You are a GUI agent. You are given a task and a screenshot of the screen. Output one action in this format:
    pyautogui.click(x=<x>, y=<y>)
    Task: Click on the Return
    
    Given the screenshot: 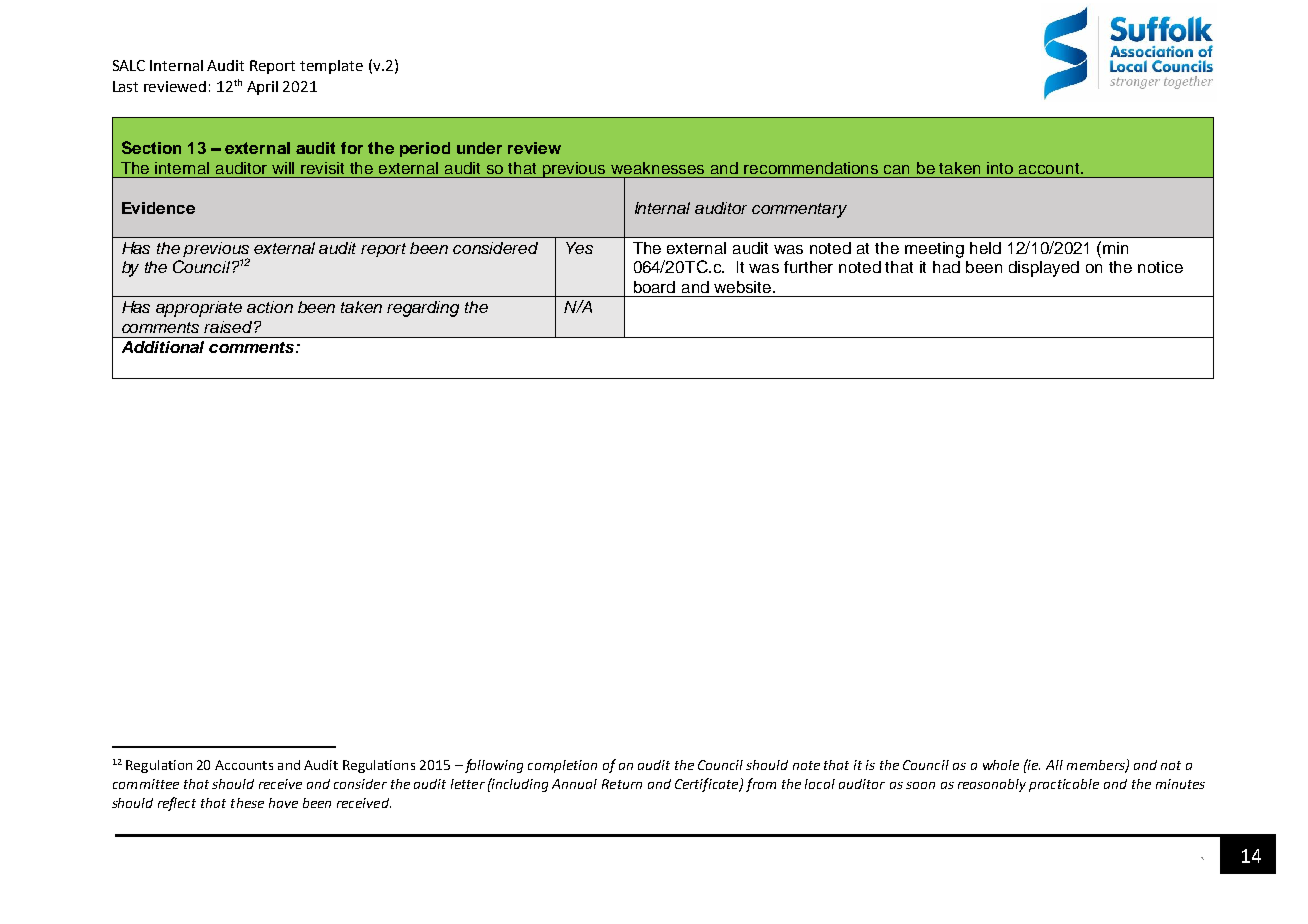 What is the action you would take?
    pyautogui.click(x=622, y=784)
